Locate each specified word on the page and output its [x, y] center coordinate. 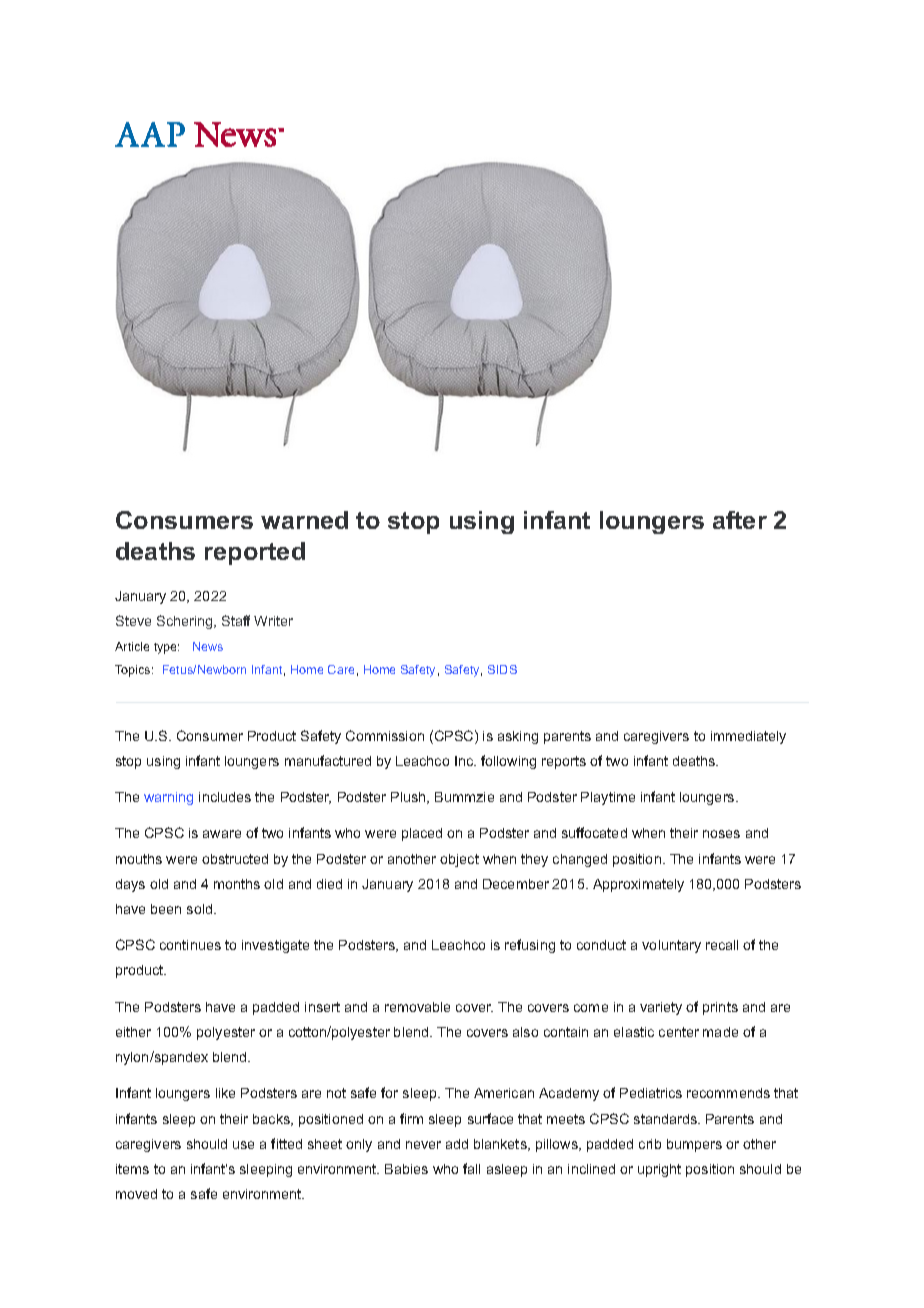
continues [190, 945]
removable [417, 1007]
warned [304, 520]
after [740, 520]
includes [225, 797]
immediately [748, 737]
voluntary [671, 946]
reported [255, 553]
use [243, 1145]
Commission [385, 735]
